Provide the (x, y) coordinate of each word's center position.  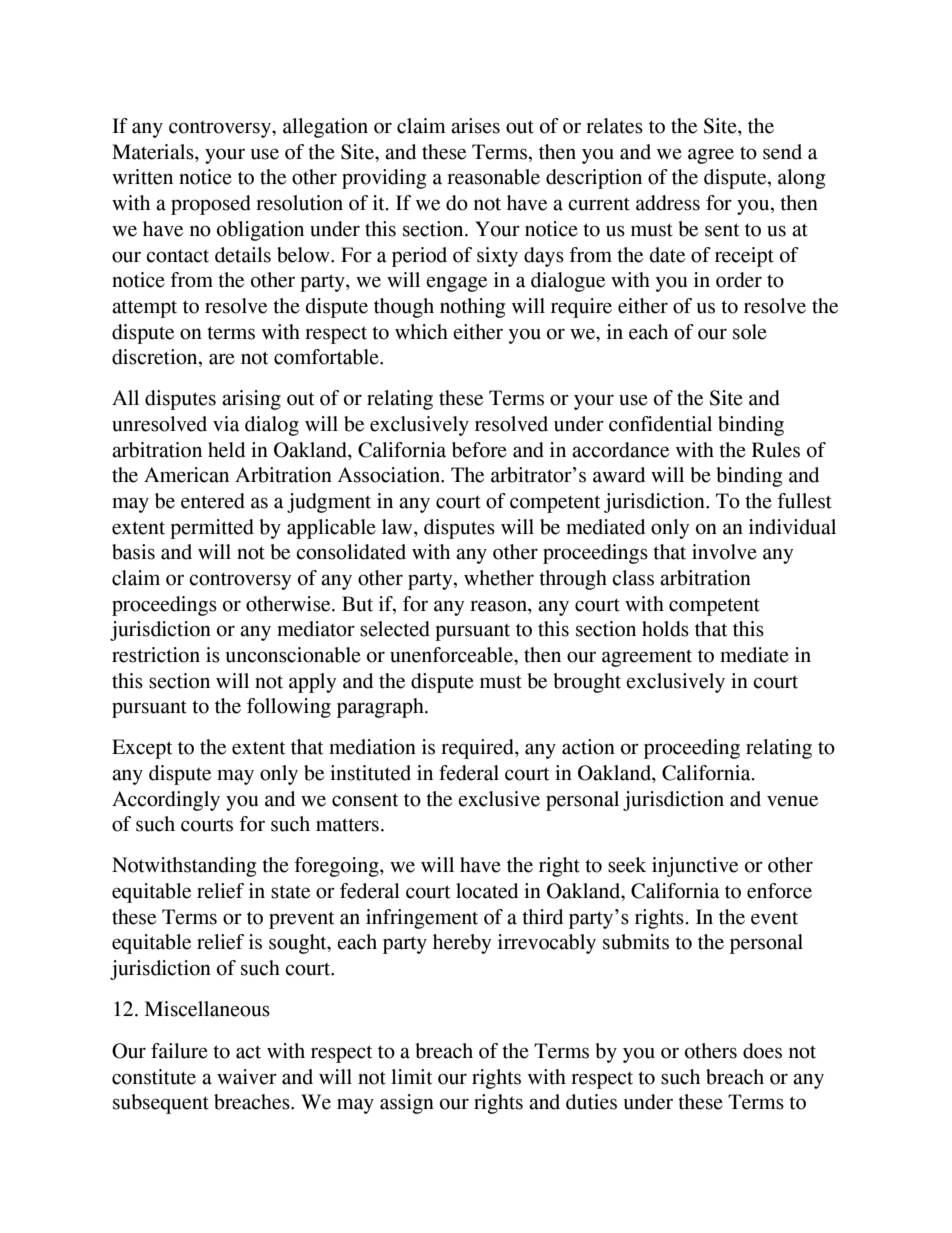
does (762, 1051)
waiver (247, 1077)
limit (411, 1077)
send (782, 152)
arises (475, 126)
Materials (154, 152)
